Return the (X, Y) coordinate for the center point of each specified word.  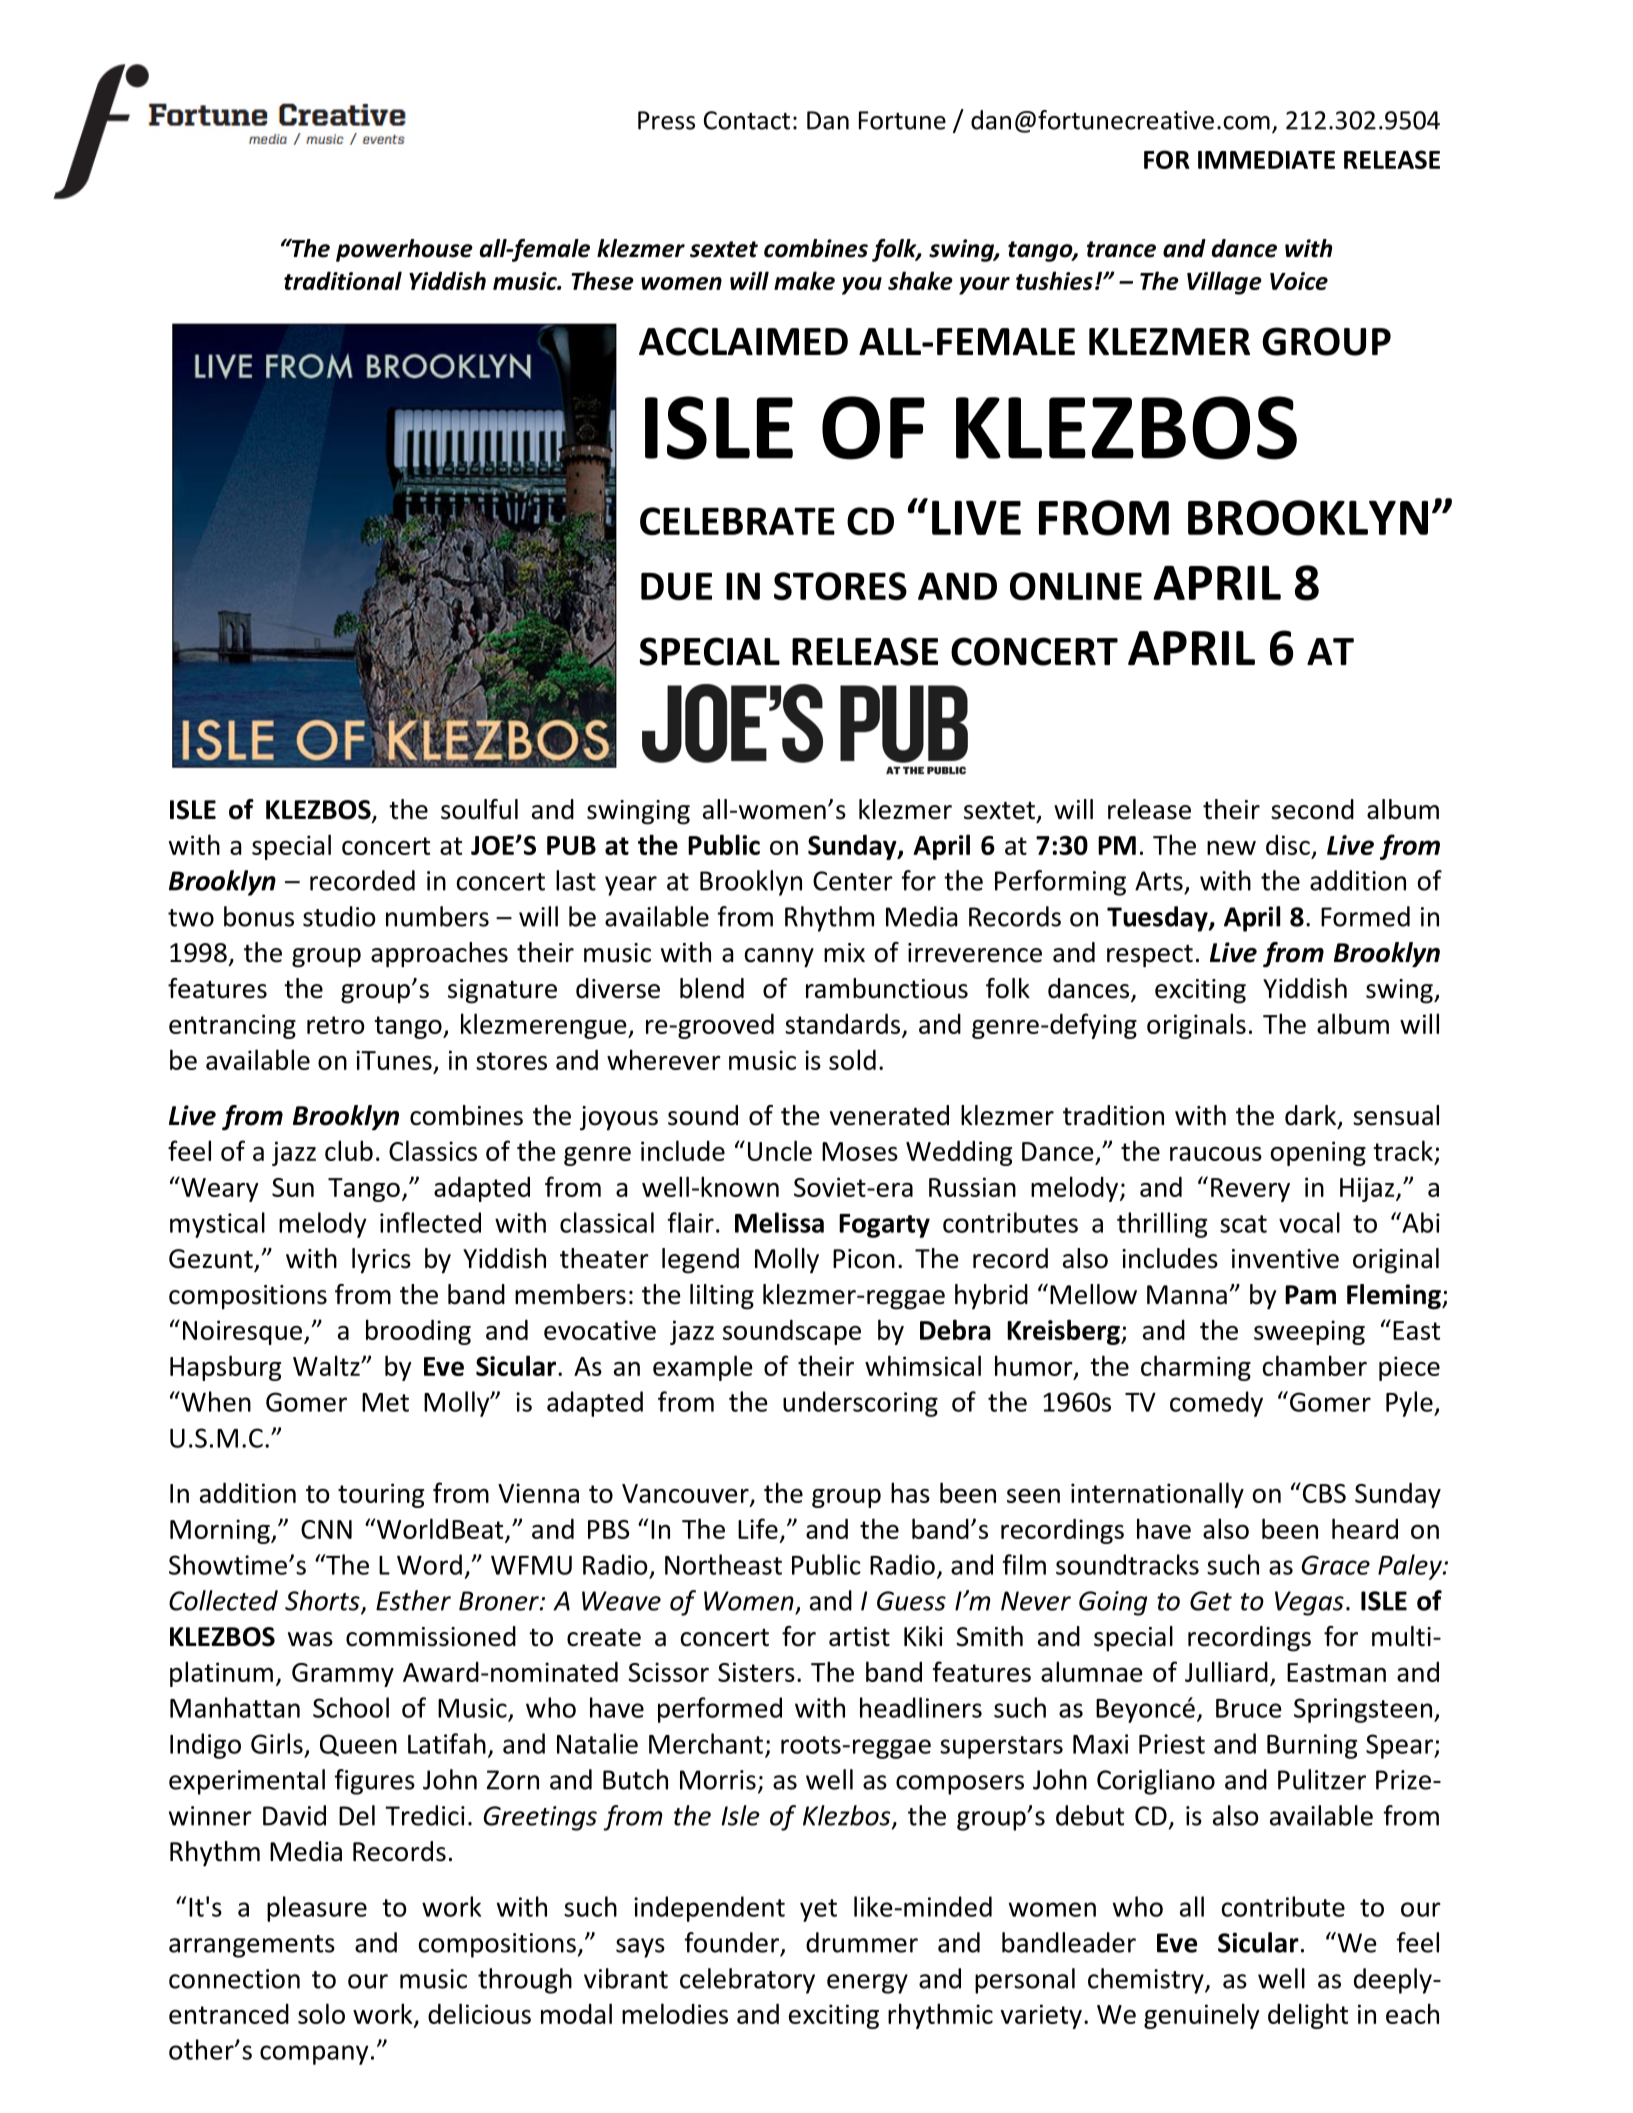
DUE (676, 586)
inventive (1285, 1259)
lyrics (381, 1261)
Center (853, 881)
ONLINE (1076, 586)
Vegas (1309, 1603)
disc (1288, 844)
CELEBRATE (737, 521)
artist (859, 1637)
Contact (747, 120)
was (310, 1639)
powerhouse (404, 250)
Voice (1299, 281)
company (314, 2055)
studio (339, 916)
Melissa (779, 1222)
